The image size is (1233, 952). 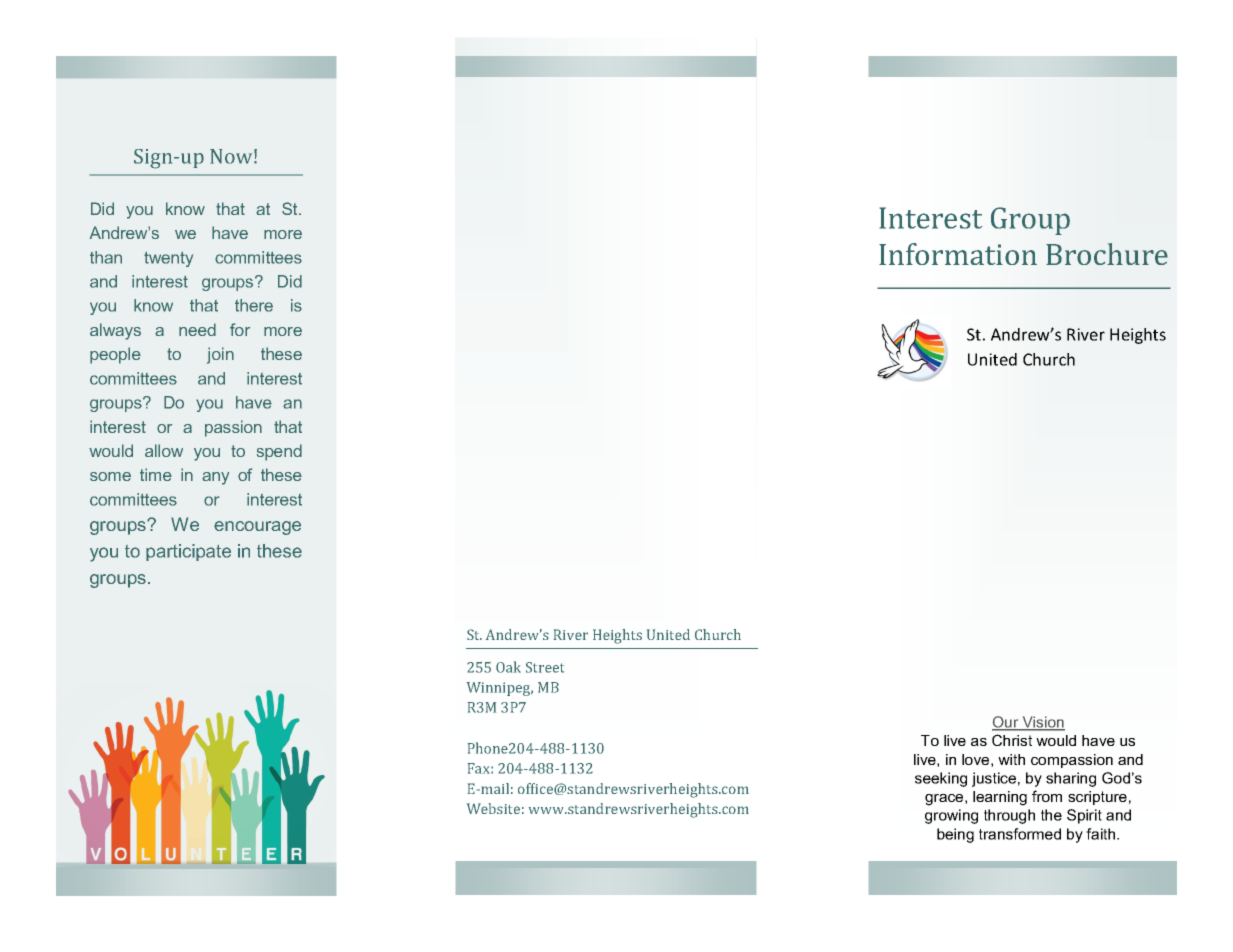 I want to click on twenty, so click(x=168, y=259).
